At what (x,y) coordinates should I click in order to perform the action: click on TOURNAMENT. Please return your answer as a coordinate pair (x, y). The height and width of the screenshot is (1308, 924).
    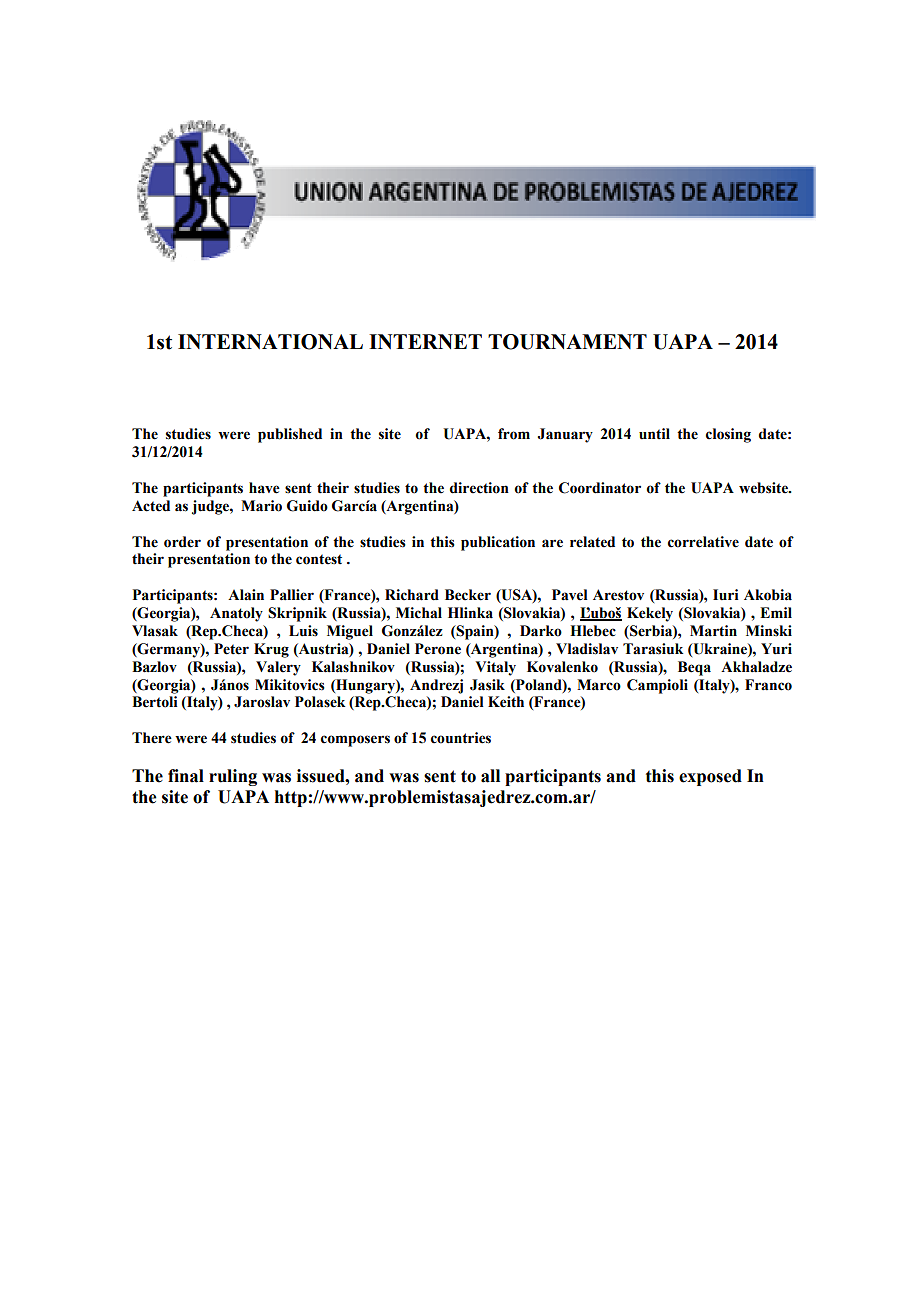
    Looking at the image, I should click on (567, 342).
